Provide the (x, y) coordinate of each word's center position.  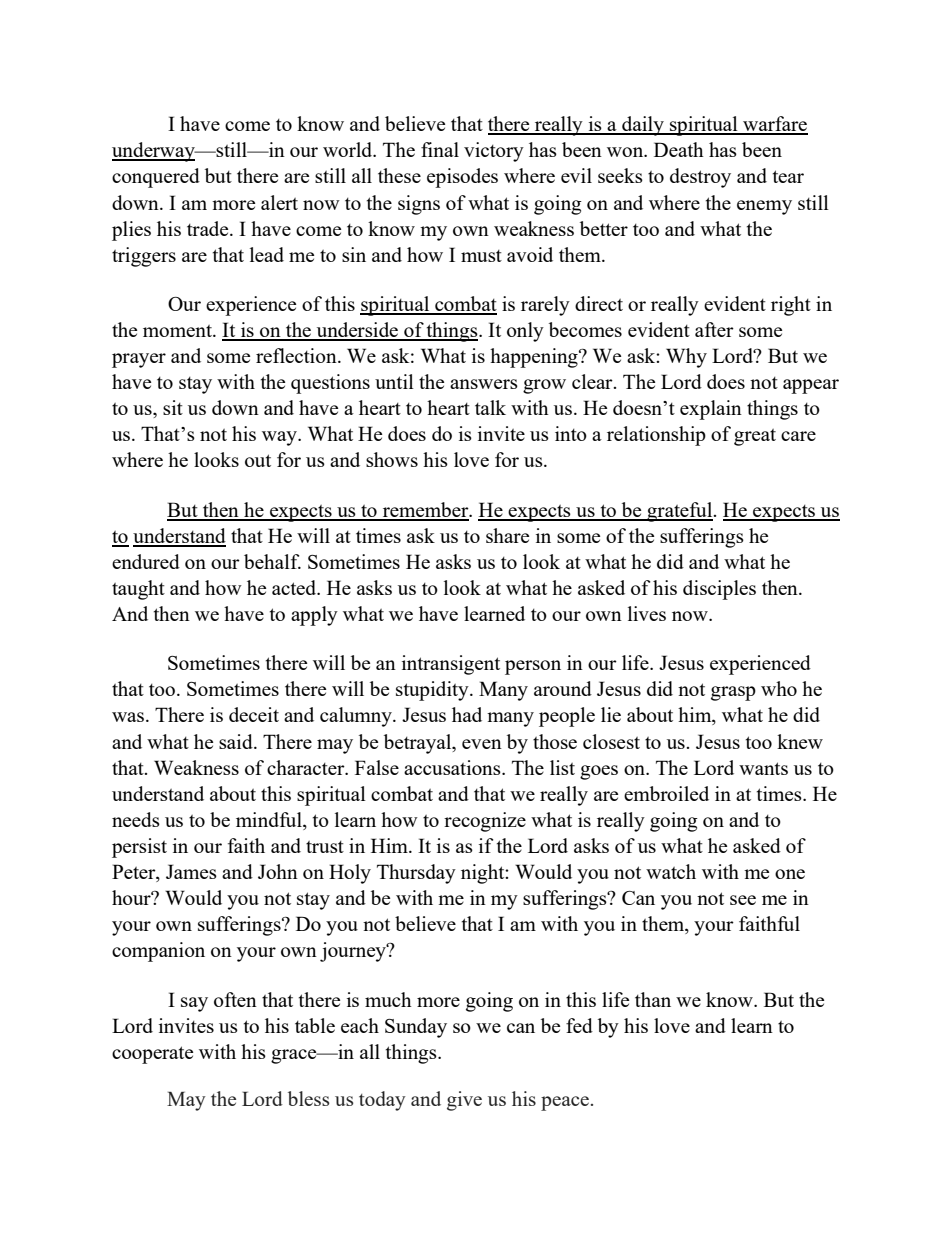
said (237, 741)
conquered (156, 178)
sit (173, 407)
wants (763, 768)
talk (490, 407)
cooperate (152, 1055)
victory (494, 152)
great (755, 437)
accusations (453, 767)
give (464, 1101)
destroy (700, 178)
